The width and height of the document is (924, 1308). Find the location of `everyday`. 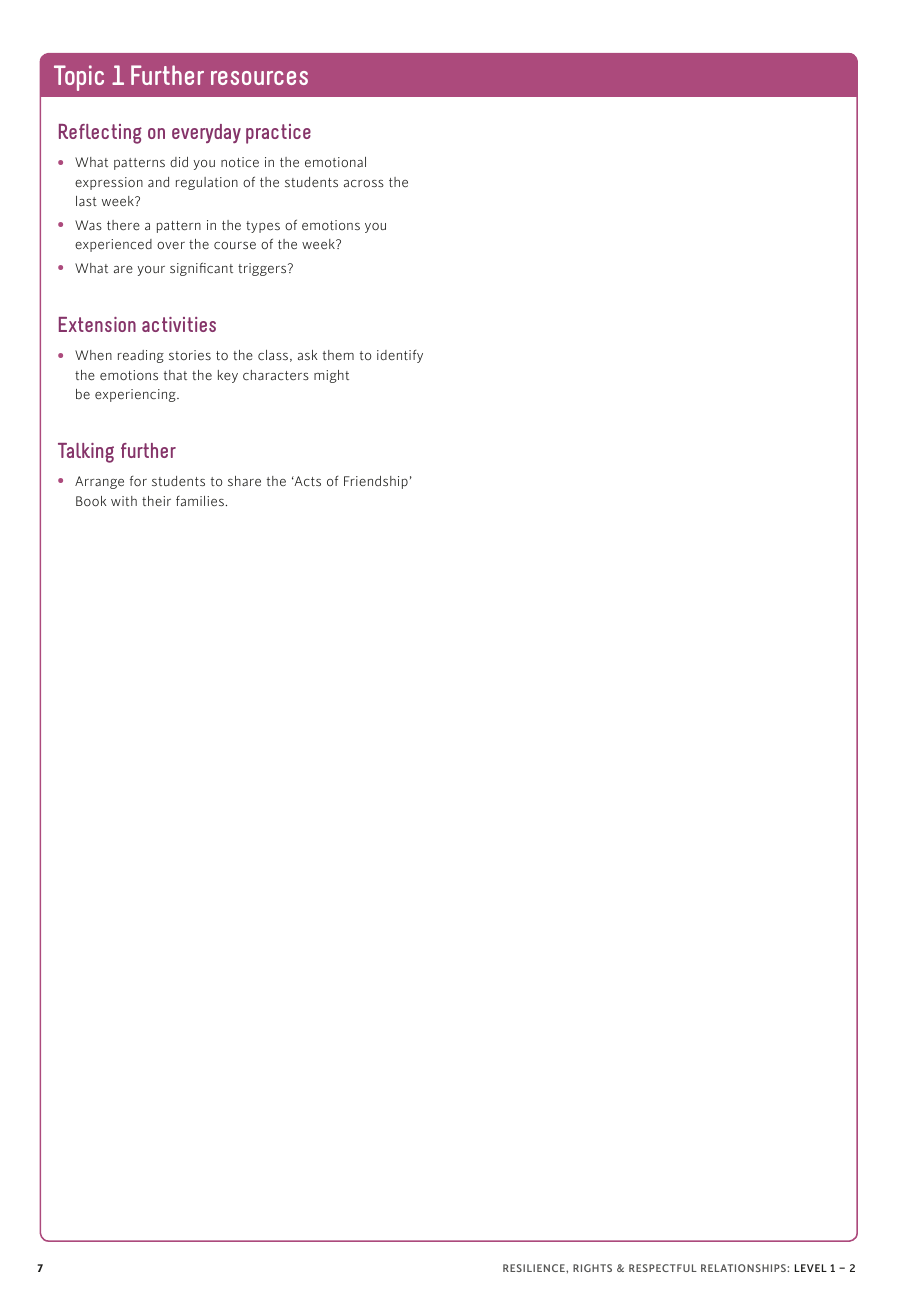

everyday is located at coordinates (206, 133).
